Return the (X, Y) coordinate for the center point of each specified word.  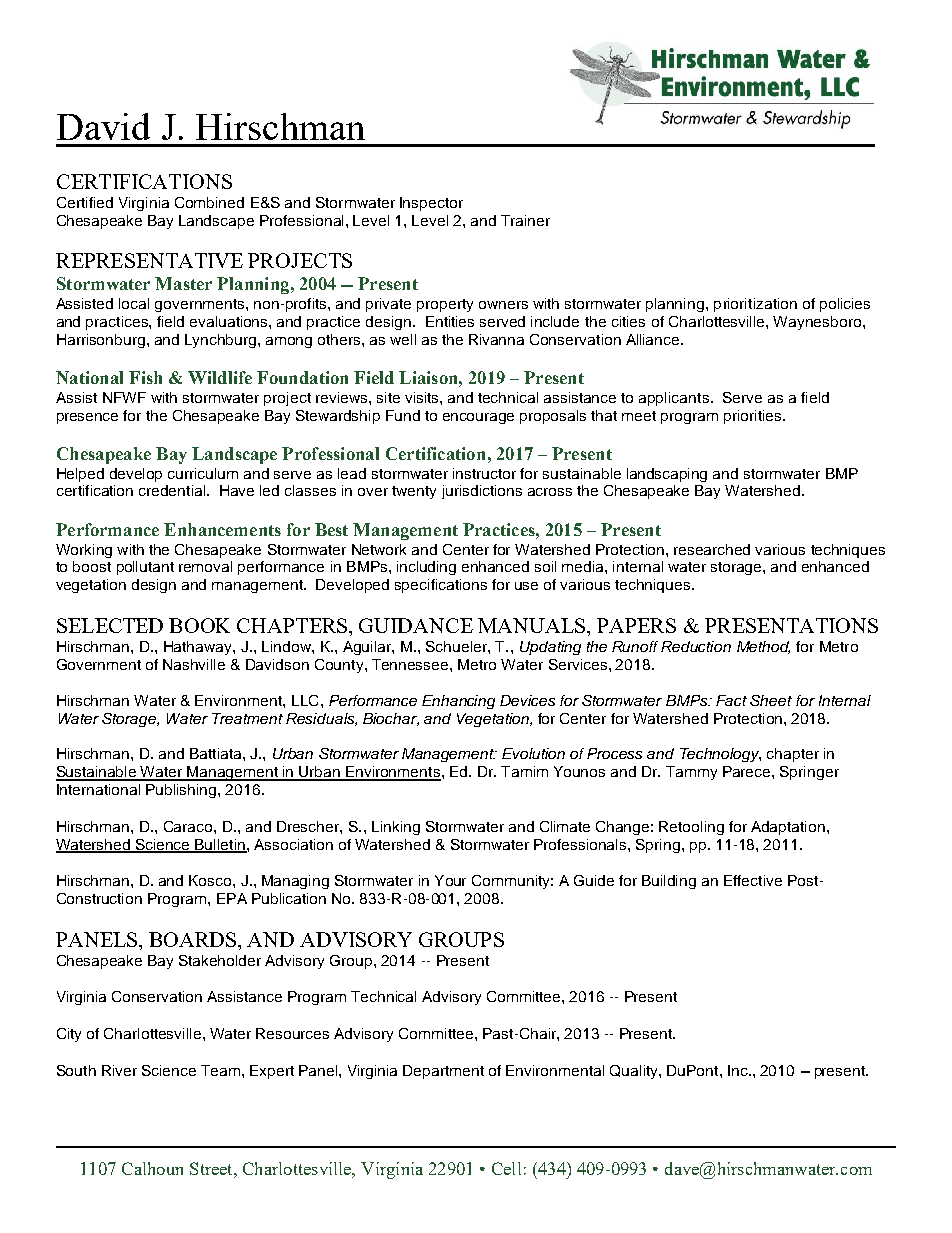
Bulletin (220, 845)
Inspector (431, 204)
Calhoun (152, 1168)
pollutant (145, 568)
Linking (396, 828)
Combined (209, 202)
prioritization (755, 305)
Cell (506, 1168)
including (426, 568)
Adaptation (788, 828)
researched (712, 549)
